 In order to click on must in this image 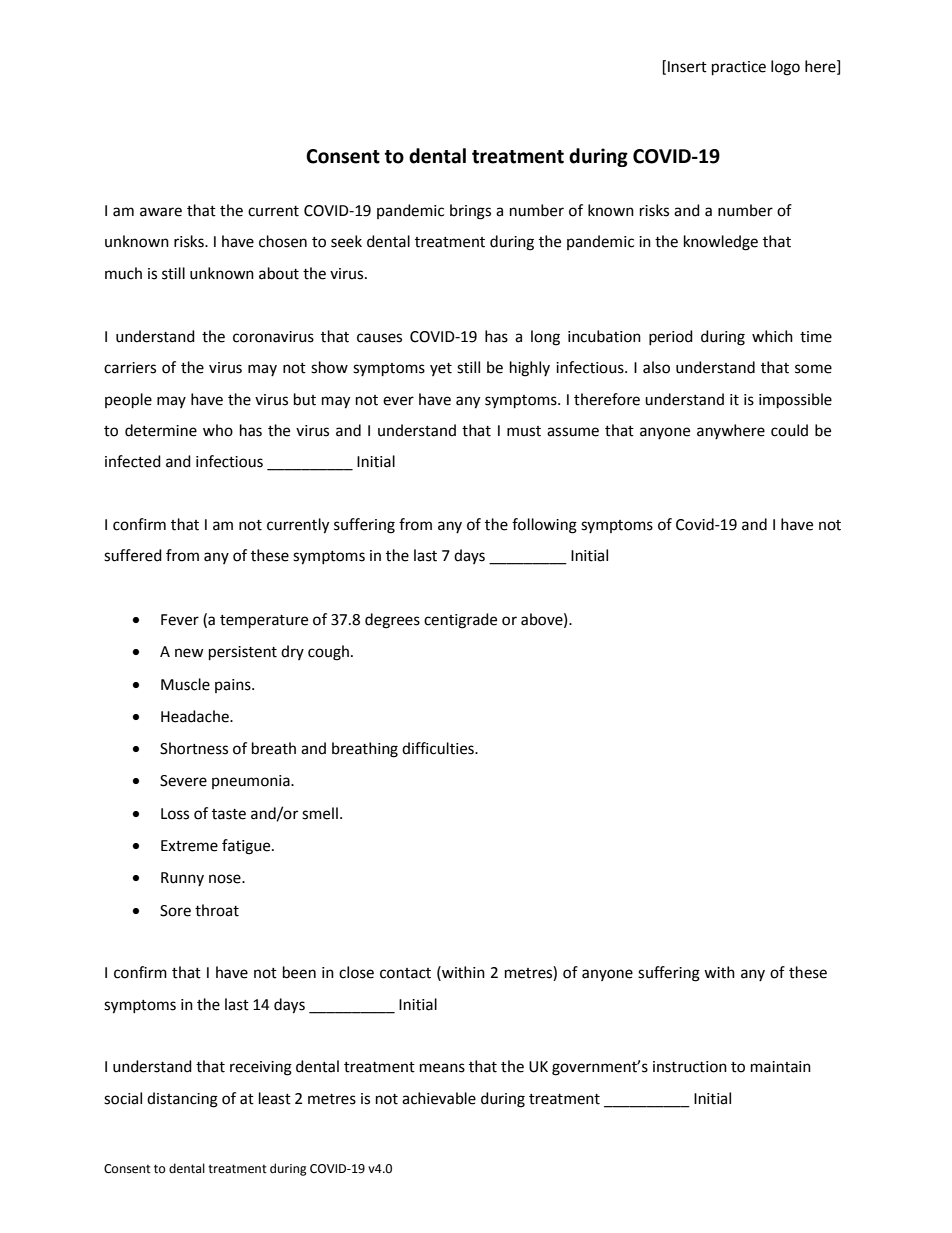, I will do `click(524, 431)`.
